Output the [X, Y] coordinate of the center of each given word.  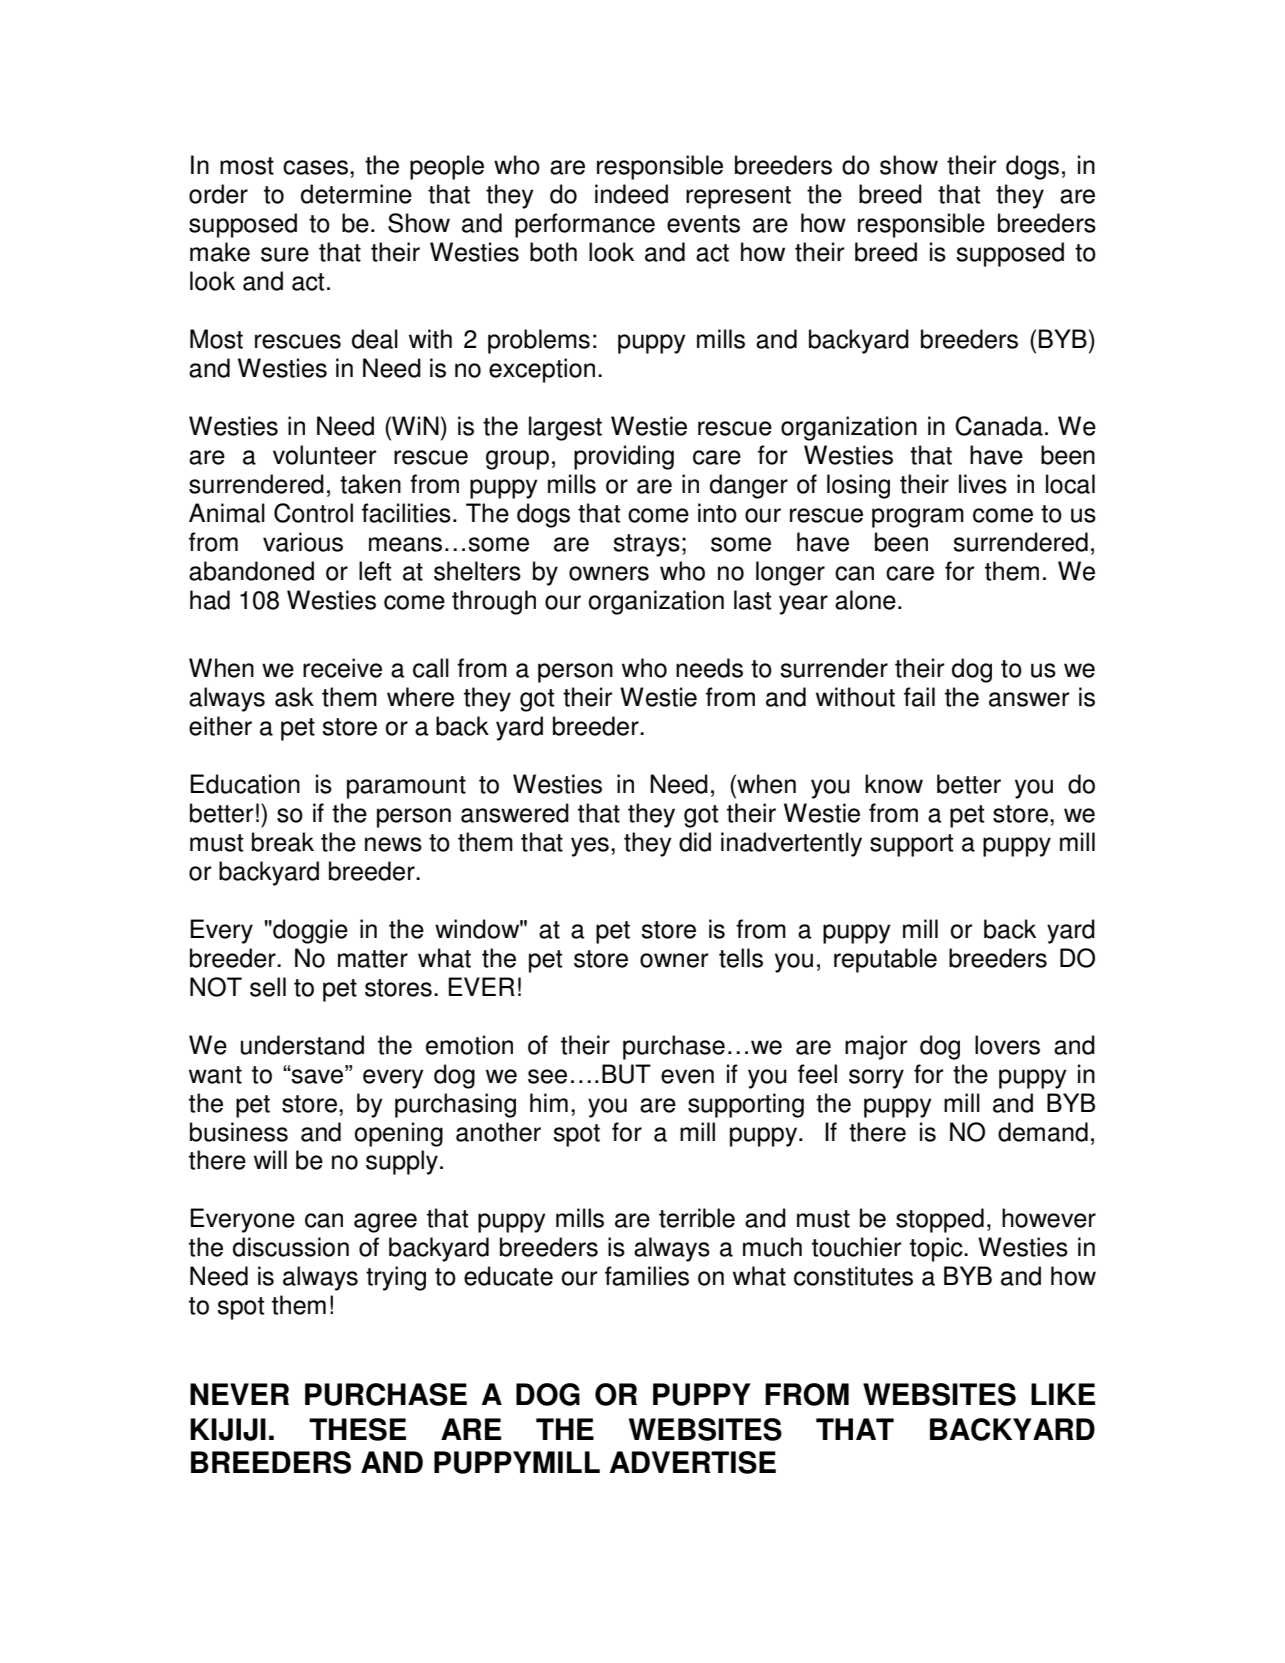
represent [738, 197]
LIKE [1063, 1394]
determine [356, 194]
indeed [631, 194]
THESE [357, 1429]
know [894, 784]
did [695, 842]
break [283, 842]
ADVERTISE [693, 1462]
